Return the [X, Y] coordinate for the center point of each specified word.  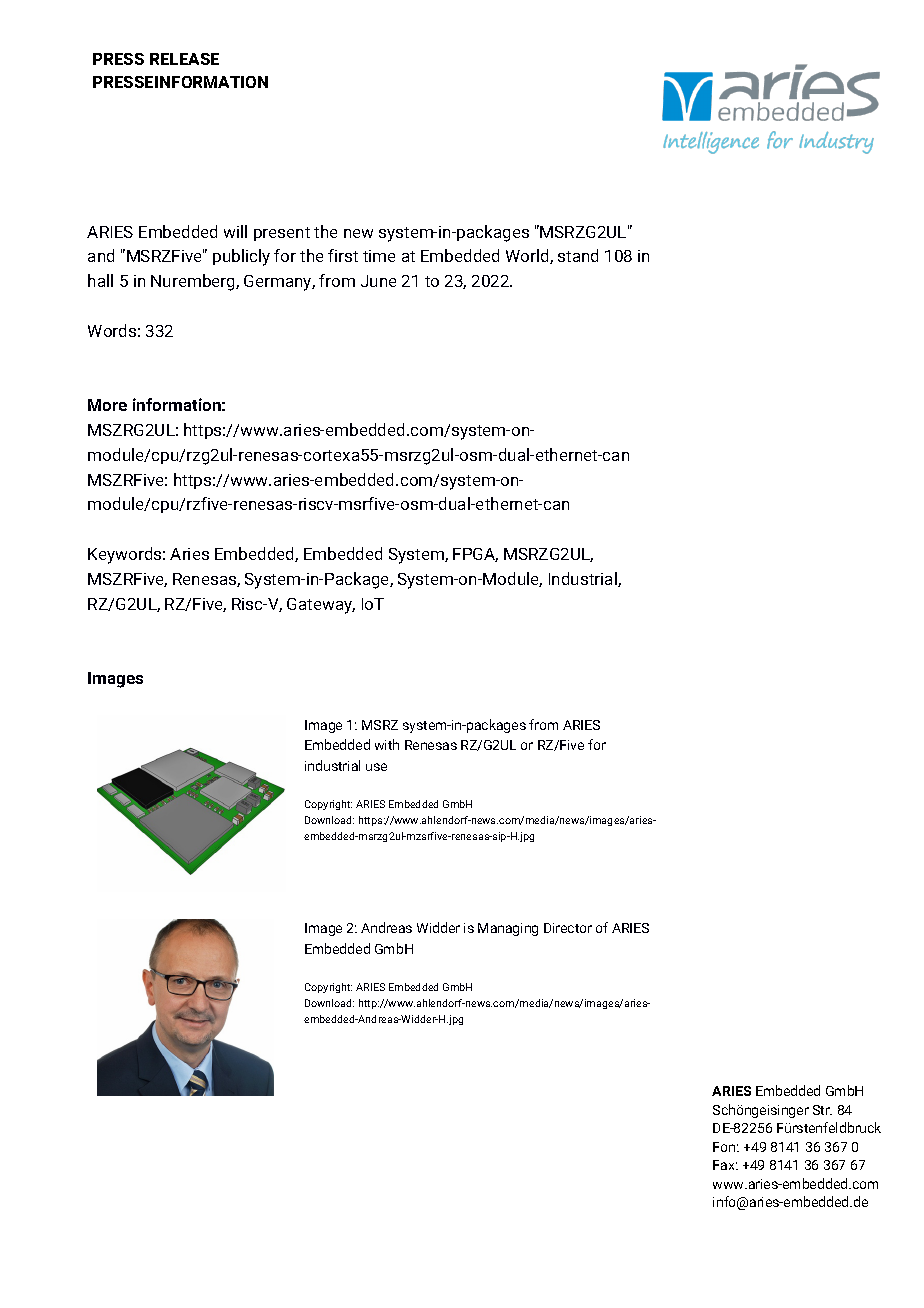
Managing [508, 929]
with [387, 744]
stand [578, 255]
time [379, 256]
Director [568, 928]
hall [100, 280]
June [378, 281]
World [528, 256]
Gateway [321, 606]
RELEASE [184, 59]
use [376, 767]
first [343, 255]
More [107, 405]
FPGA [475, 555]
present [282, 234]
